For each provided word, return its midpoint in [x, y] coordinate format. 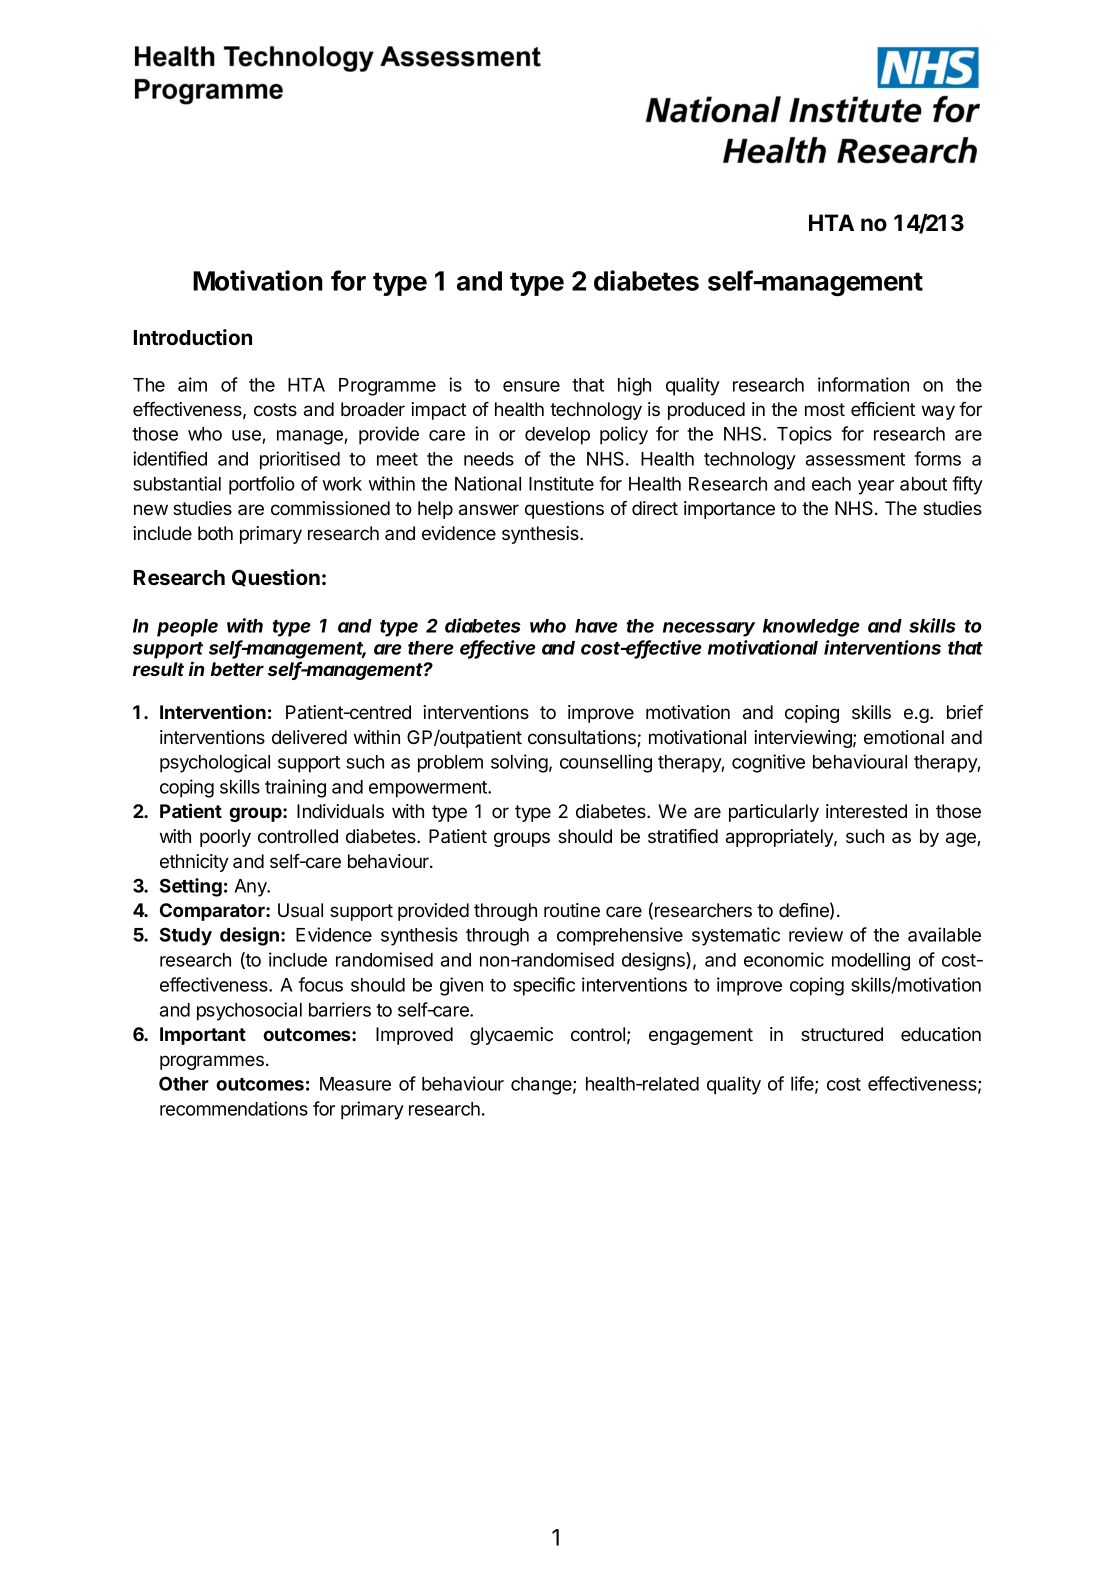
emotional [904, 737]
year [876, 487]
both [215, 533]
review [816, 934]
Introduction [193, 337]
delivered [309, 737]
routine [572, 910]
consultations [583, 738]
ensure [531, 386]
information [863, 384]
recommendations [234, 1108]
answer [489, 510]
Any [251, 888]
